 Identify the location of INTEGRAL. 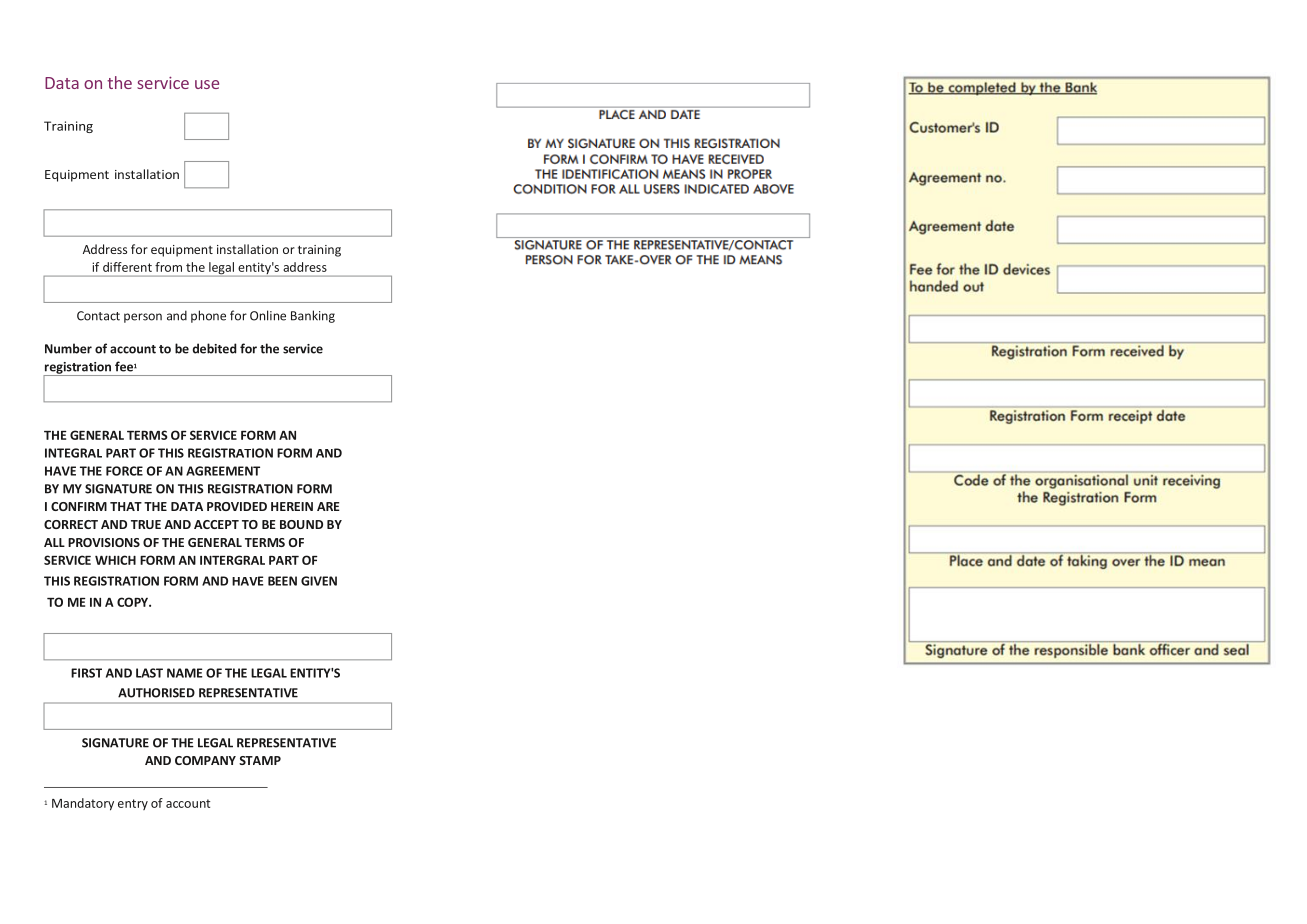
(73, 453).
